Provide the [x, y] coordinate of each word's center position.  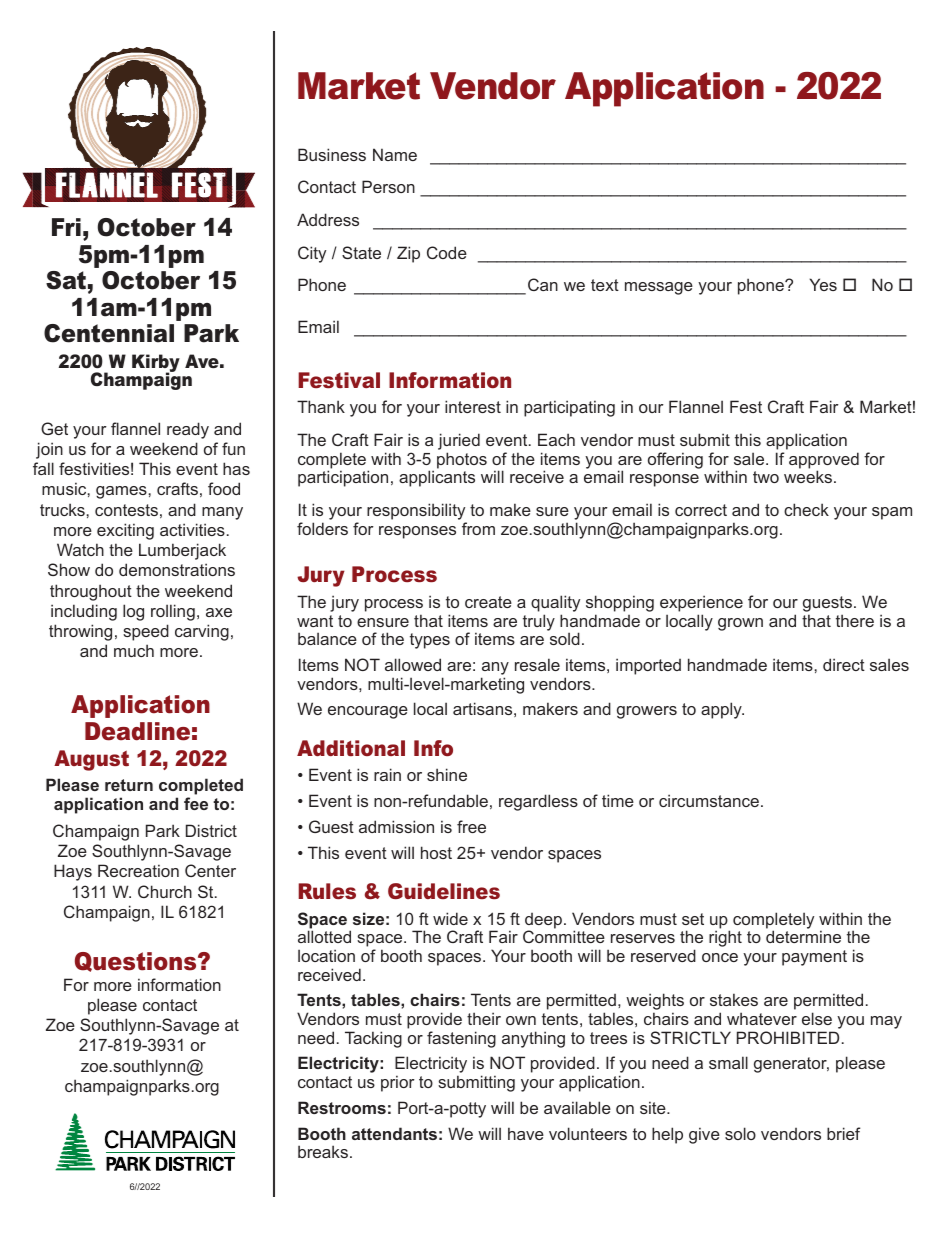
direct [844, 664]
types [430, 641]
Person [388, 186]
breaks [323, 1151]
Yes [823, 284]
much [134, 650]
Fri [66, 227]
